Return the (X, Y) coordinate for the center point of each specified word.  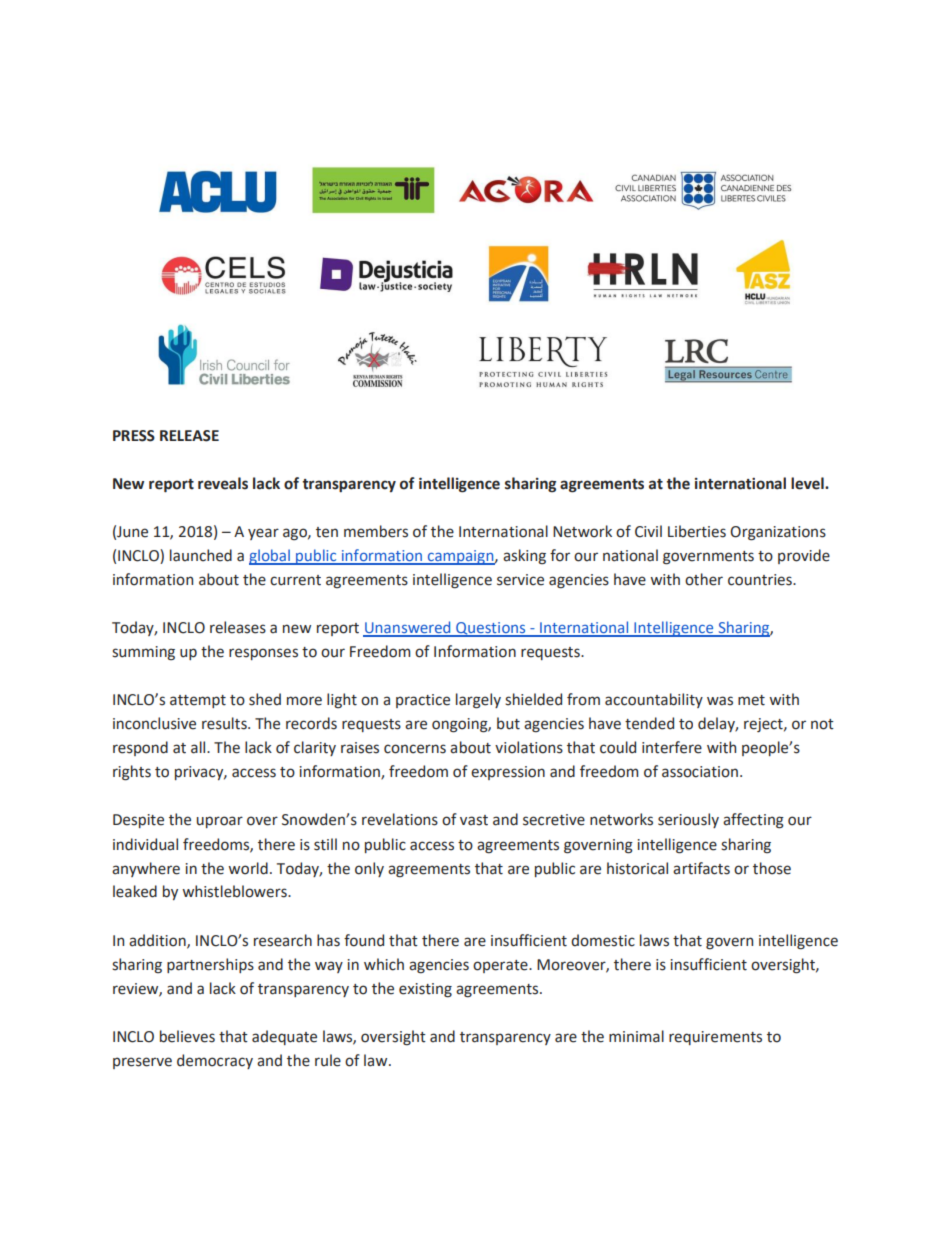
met (751, 700)
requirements (715, 1038)
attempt (198, 701)
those (772, 868)
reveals (223, 483)
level (808, 483)
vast (474, 820)
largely (478, 701)
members (376, 531)
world (248, 868)
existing (425, 990)
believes (187, 1036)
